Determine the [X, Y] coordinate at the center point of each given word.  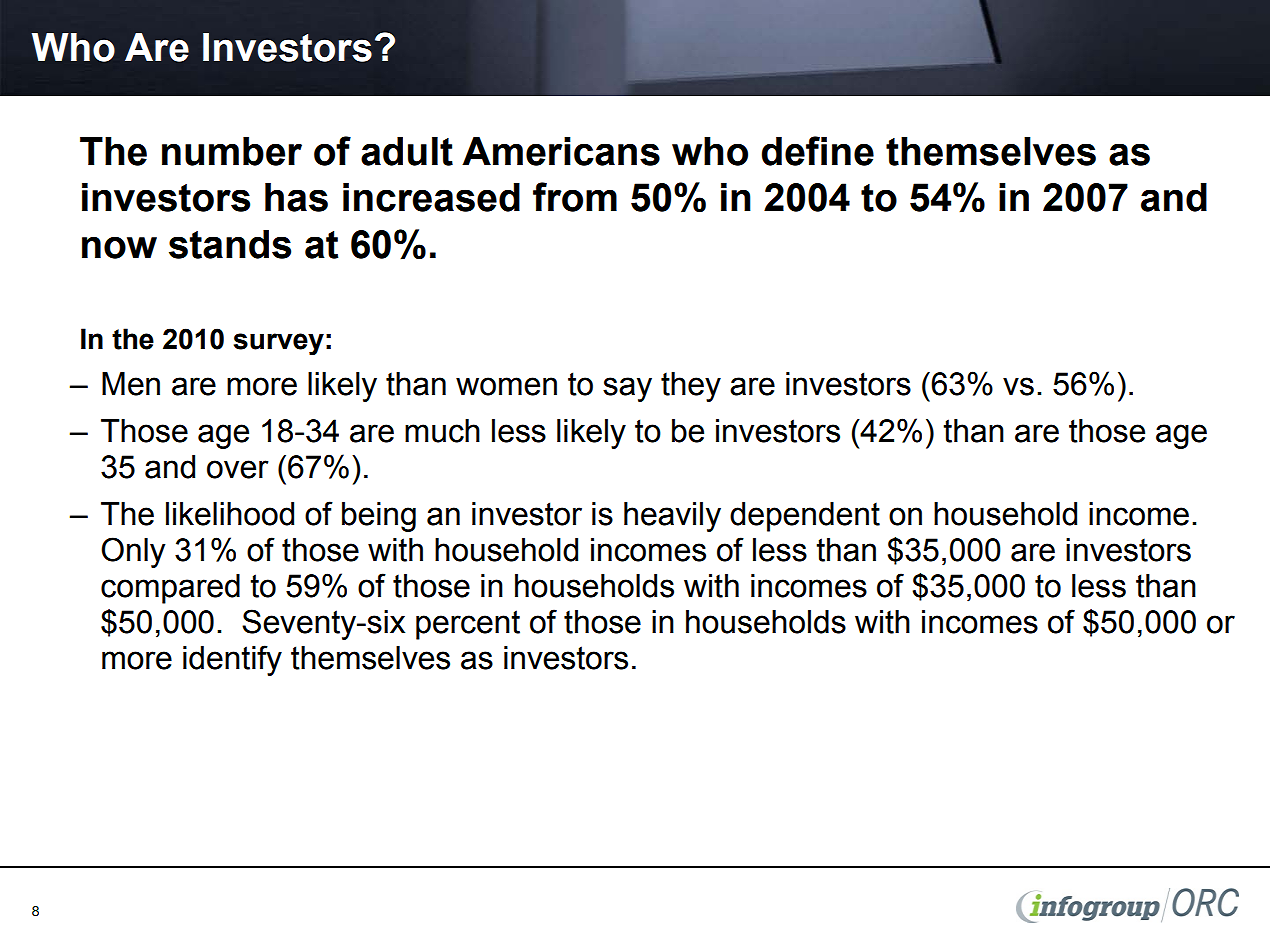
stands [230, 244]
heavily [672, 517]
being [379, 517]
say [627, 389]
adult [407, 151]
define [818, 151]
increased [431, 197]
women [506, 386]
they [691, 387]
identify [232, 660]
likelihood [230, 514]
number [232, 151]
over [238, 469]
